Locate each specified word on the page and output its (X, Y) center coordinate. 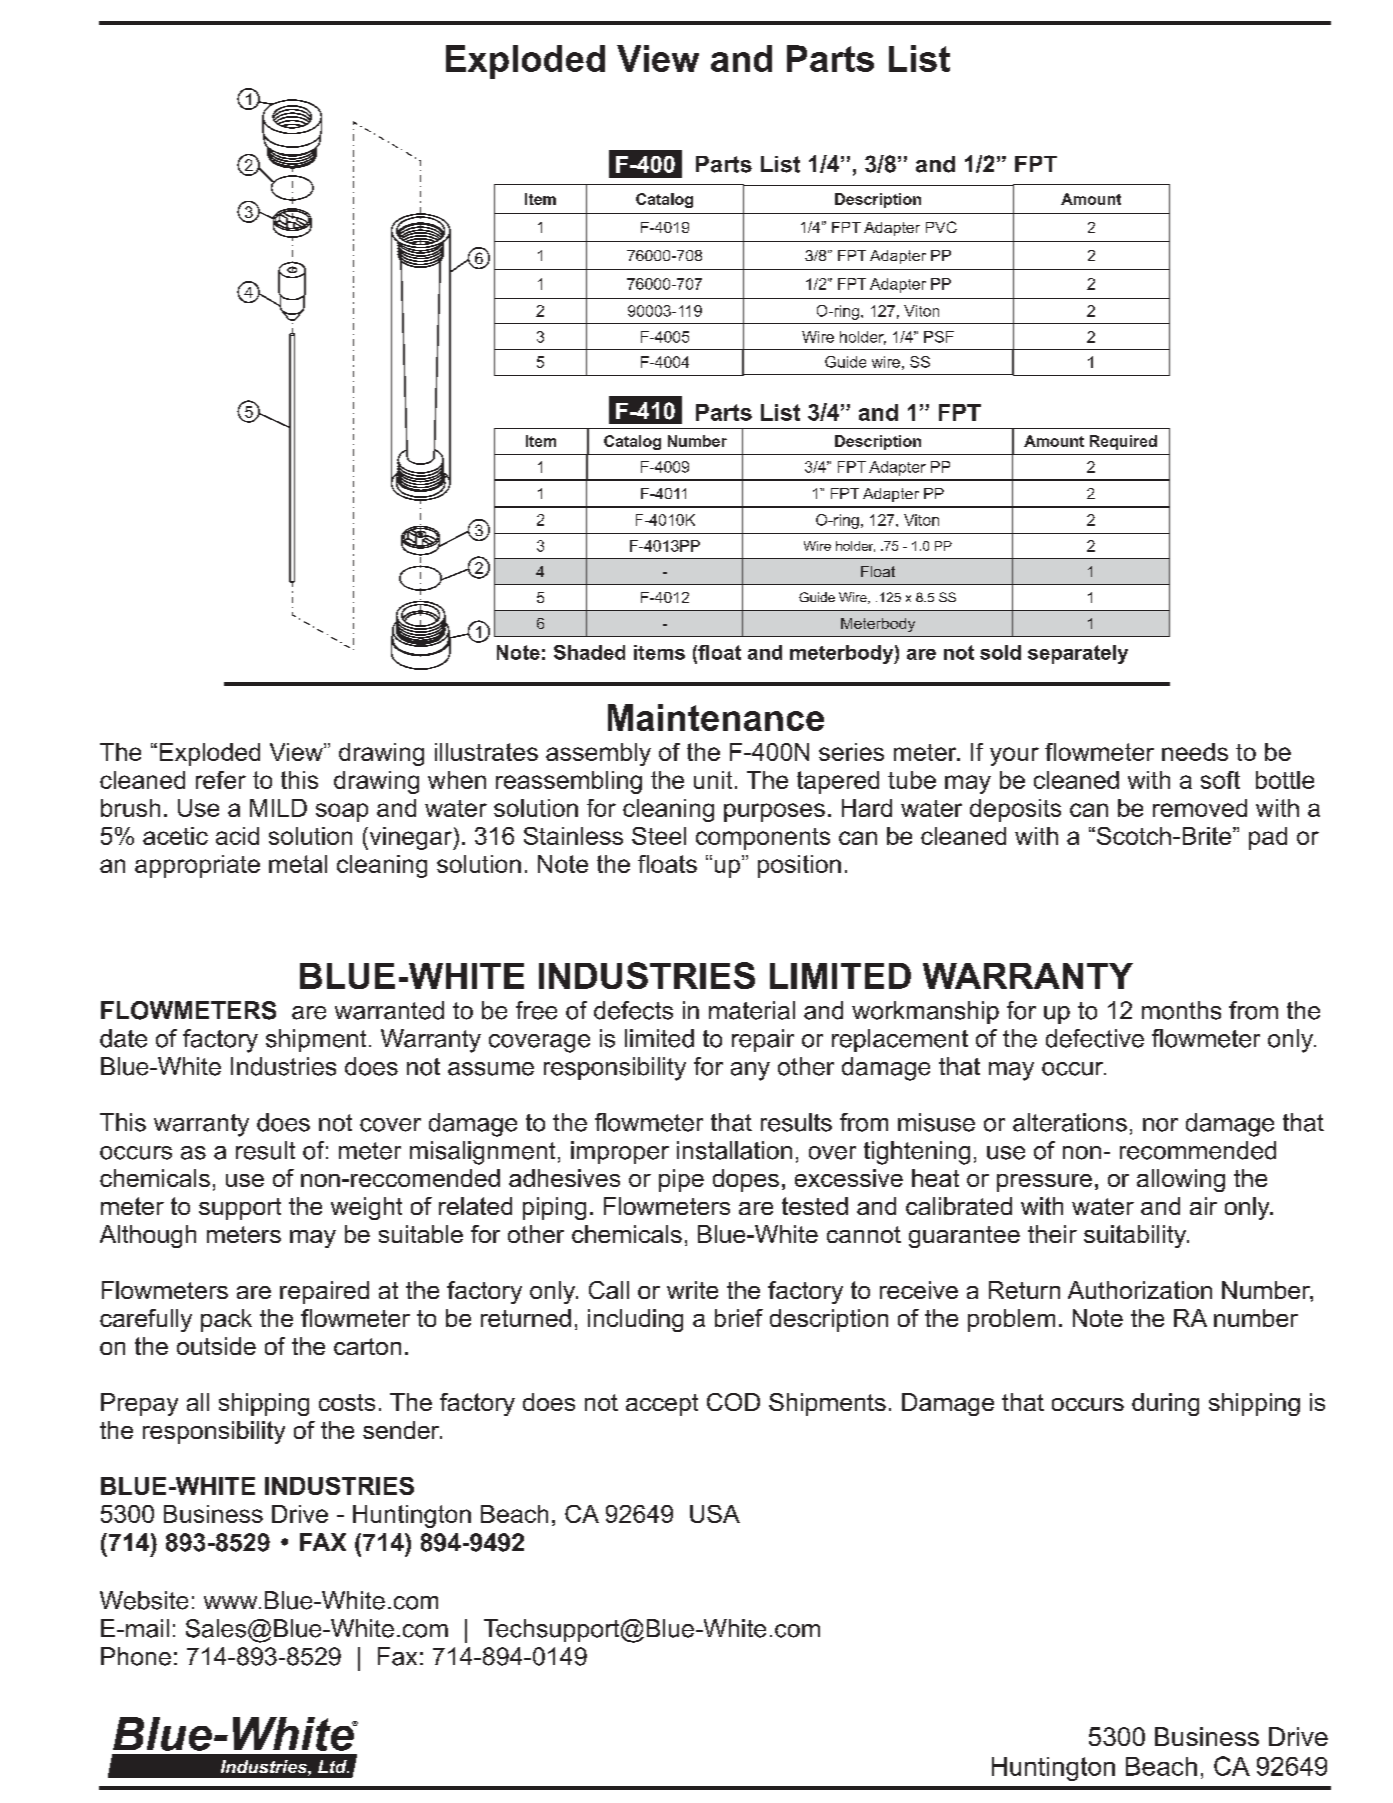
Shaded (589, 652)
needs (1195, 752)
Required (1123, 442)
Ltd (333, 1766)
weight (366, 1208)
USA (715, 1514)
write (692, 1290)
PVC (941, 227)
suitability (1136, 1236)
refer (221, 780)
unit (713, 780)
